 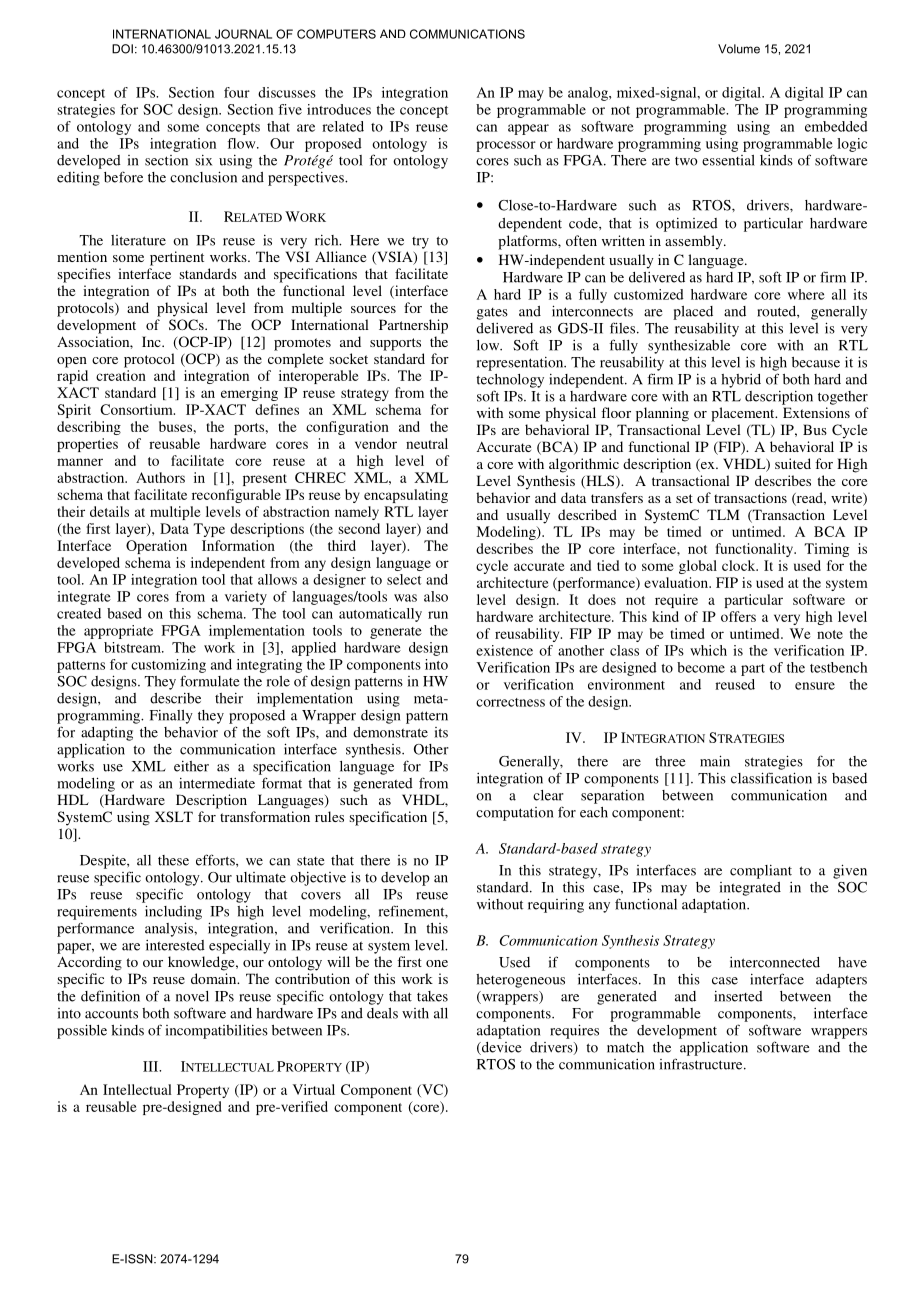 I want to click on Volume, so click(x=739, y=49).
